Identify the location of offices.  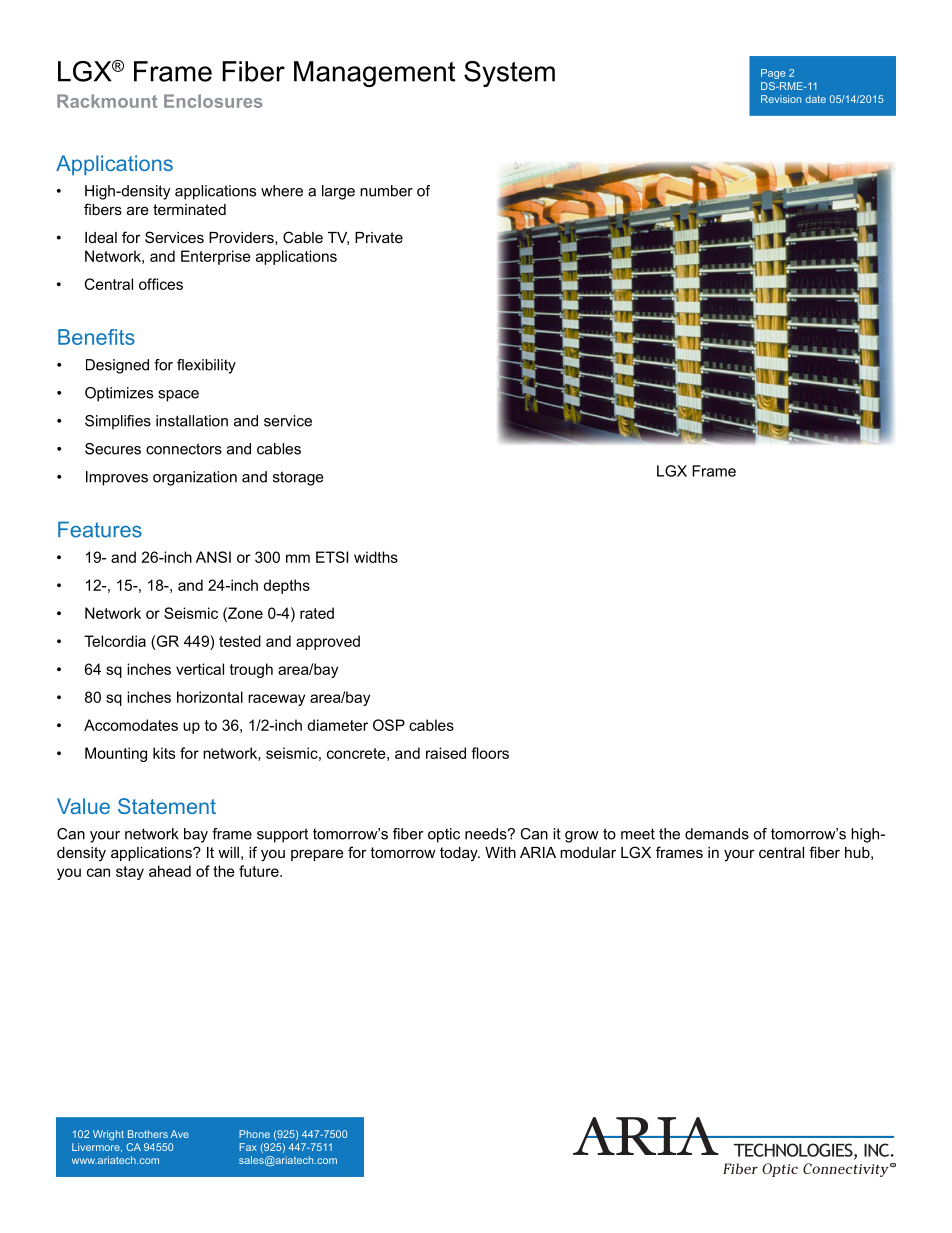
(161, 284).
